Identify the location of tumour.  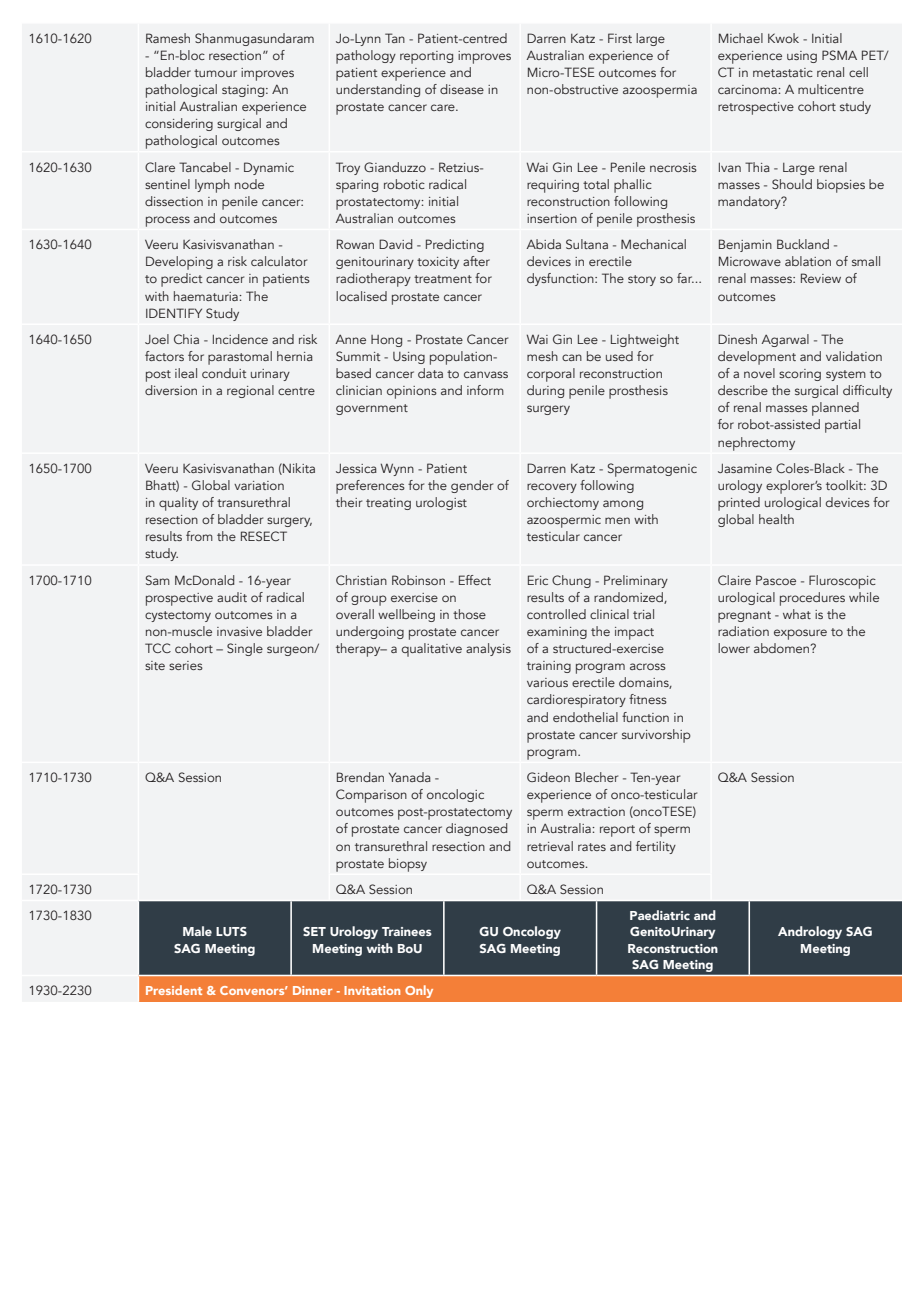
(215, 73).
